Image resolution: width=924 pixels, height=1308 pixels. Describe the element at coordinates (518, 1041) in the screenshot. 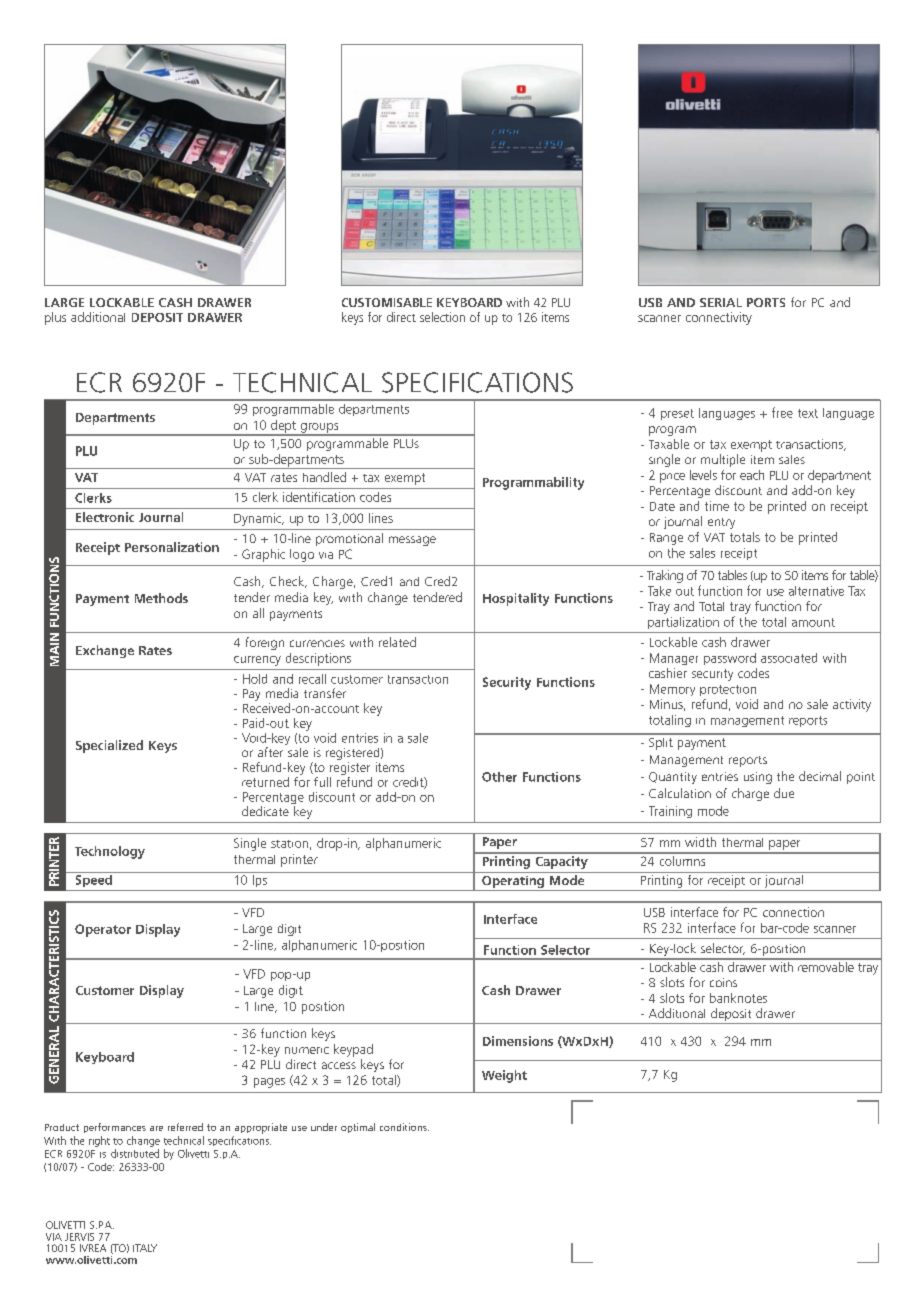

I see `Dimensions` at that location.
